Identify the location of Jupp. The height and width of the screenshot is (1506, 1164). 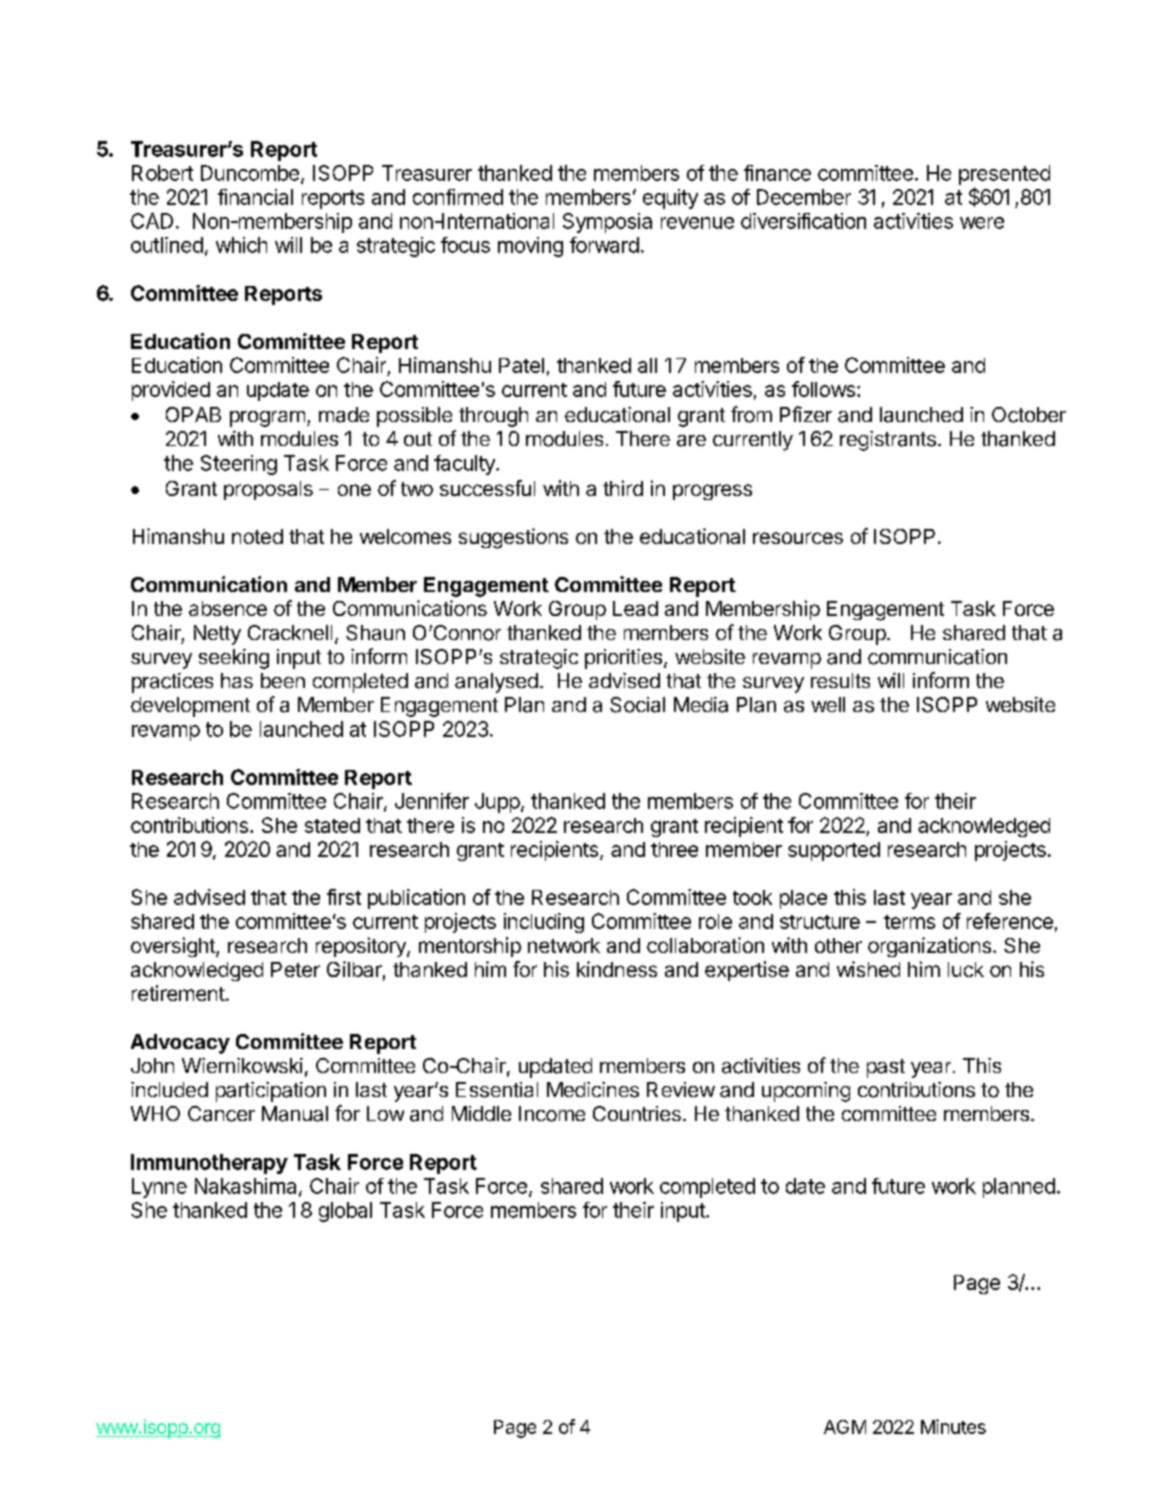
(497, 803).
